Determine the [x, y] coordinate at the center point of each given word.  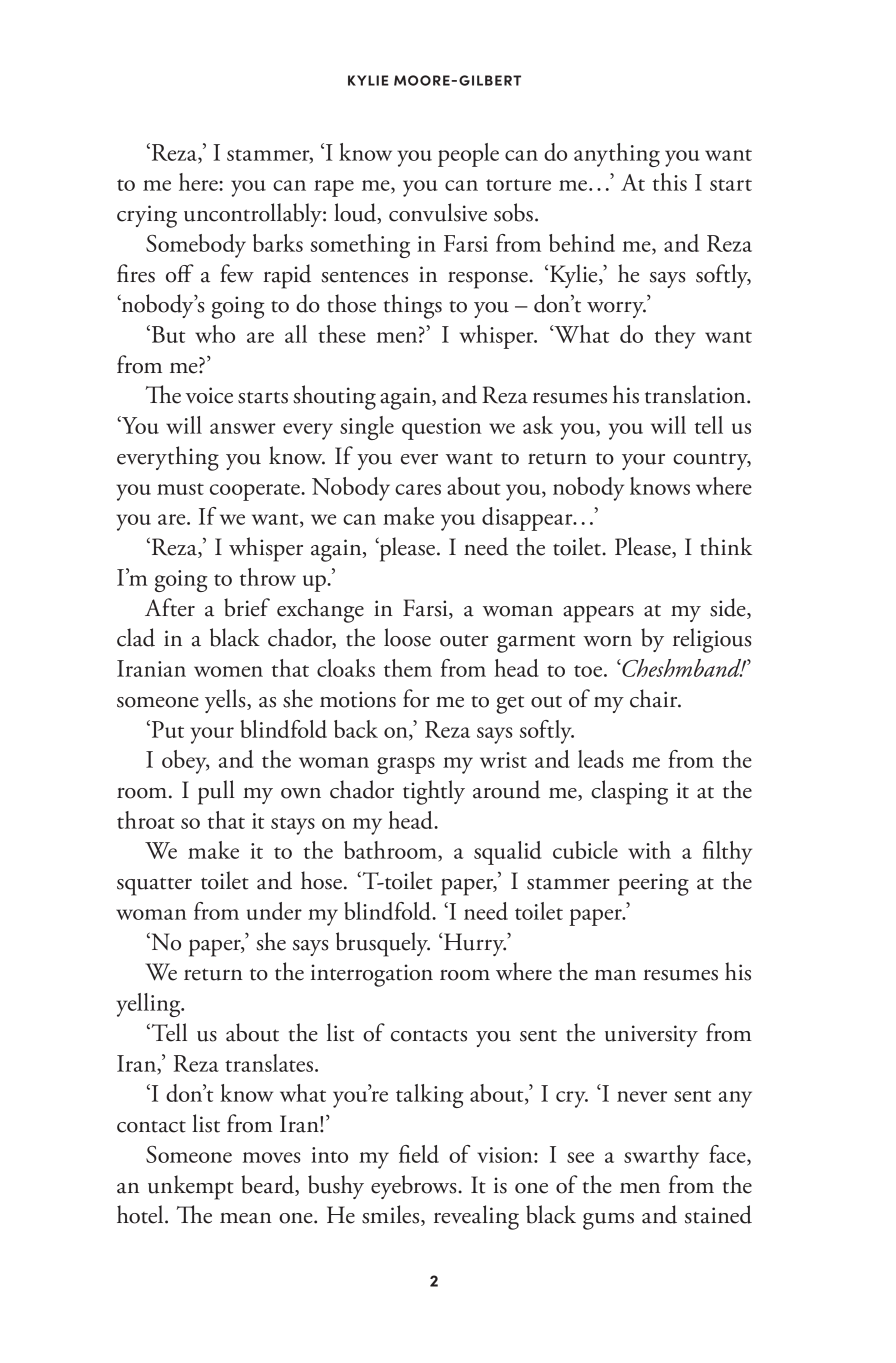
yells [226, 701]
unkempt [191, 1187]
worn [607, 641]
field [419, 1154]
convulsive [438, 212]
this [670, 182]
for [416, 698]
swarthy [661, 1157]
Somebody [196, 246]
